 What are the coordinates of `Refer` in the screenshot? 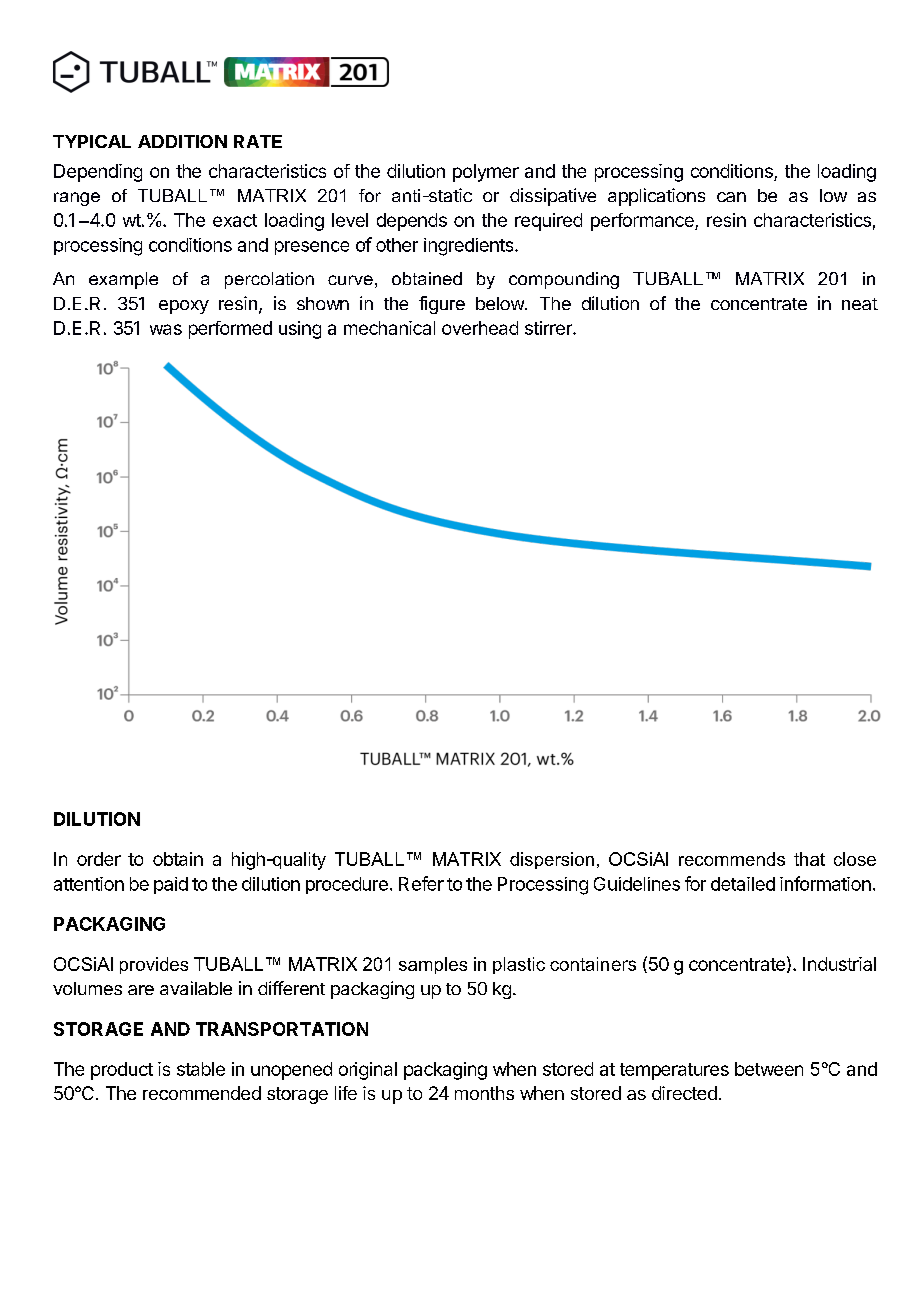 It's located at (421, 883).
